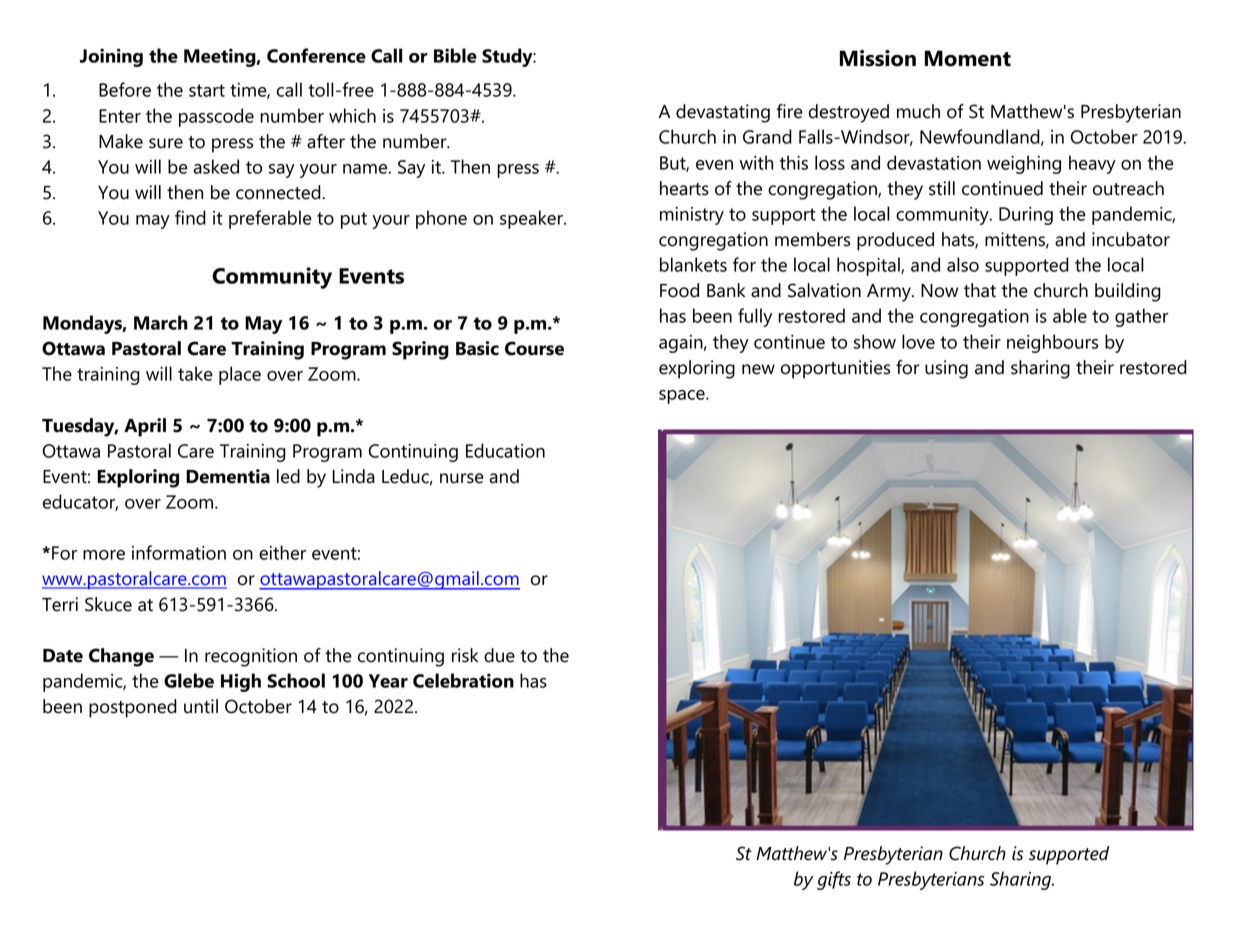 The image size is (1233, 952). What do you see at coordinates (834, 880) in the screenshot?
I see `gifts` at bounding box center [834, 880].
